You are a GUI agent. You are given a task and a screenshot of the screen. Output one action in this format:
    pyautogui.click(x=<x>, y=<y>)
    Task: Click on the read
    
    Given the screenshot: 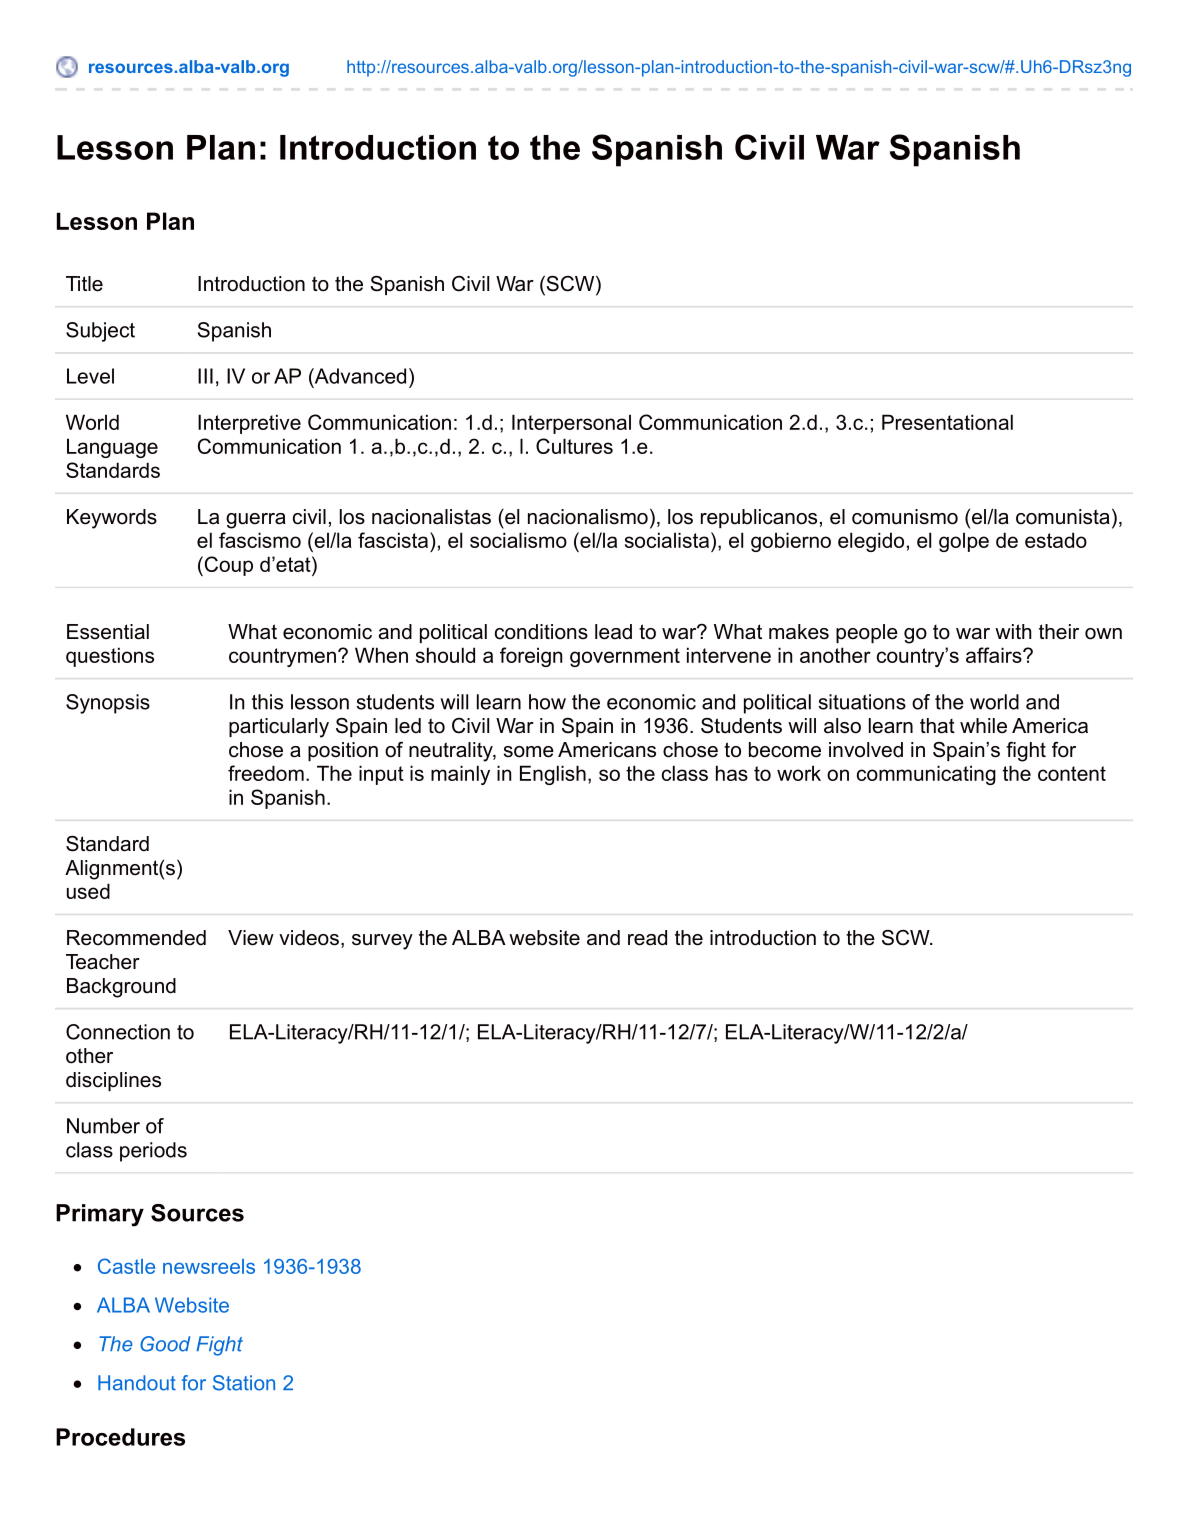 What is the action you would take?
    pyautogui.click(x=647, y=938)
